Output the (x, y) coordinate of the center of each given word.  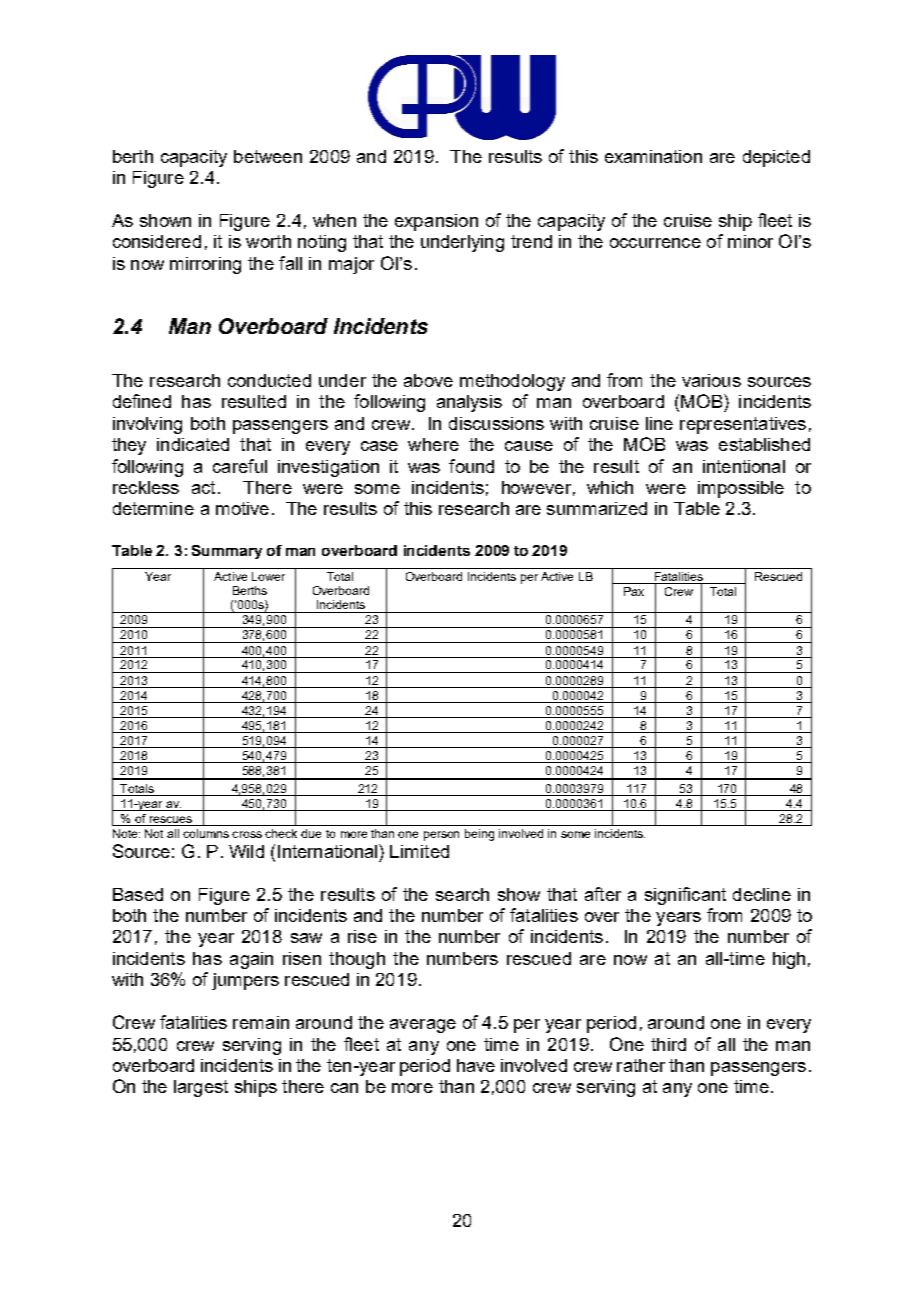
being (479, 835)
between (268, 156)
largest (201, 1088)
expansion (436, 222)
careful (240, 466)
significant (685, 896)
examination (653, 156)
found (471, 466)
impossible (741, 489)
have (476, 1065)
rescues (171, 819)
